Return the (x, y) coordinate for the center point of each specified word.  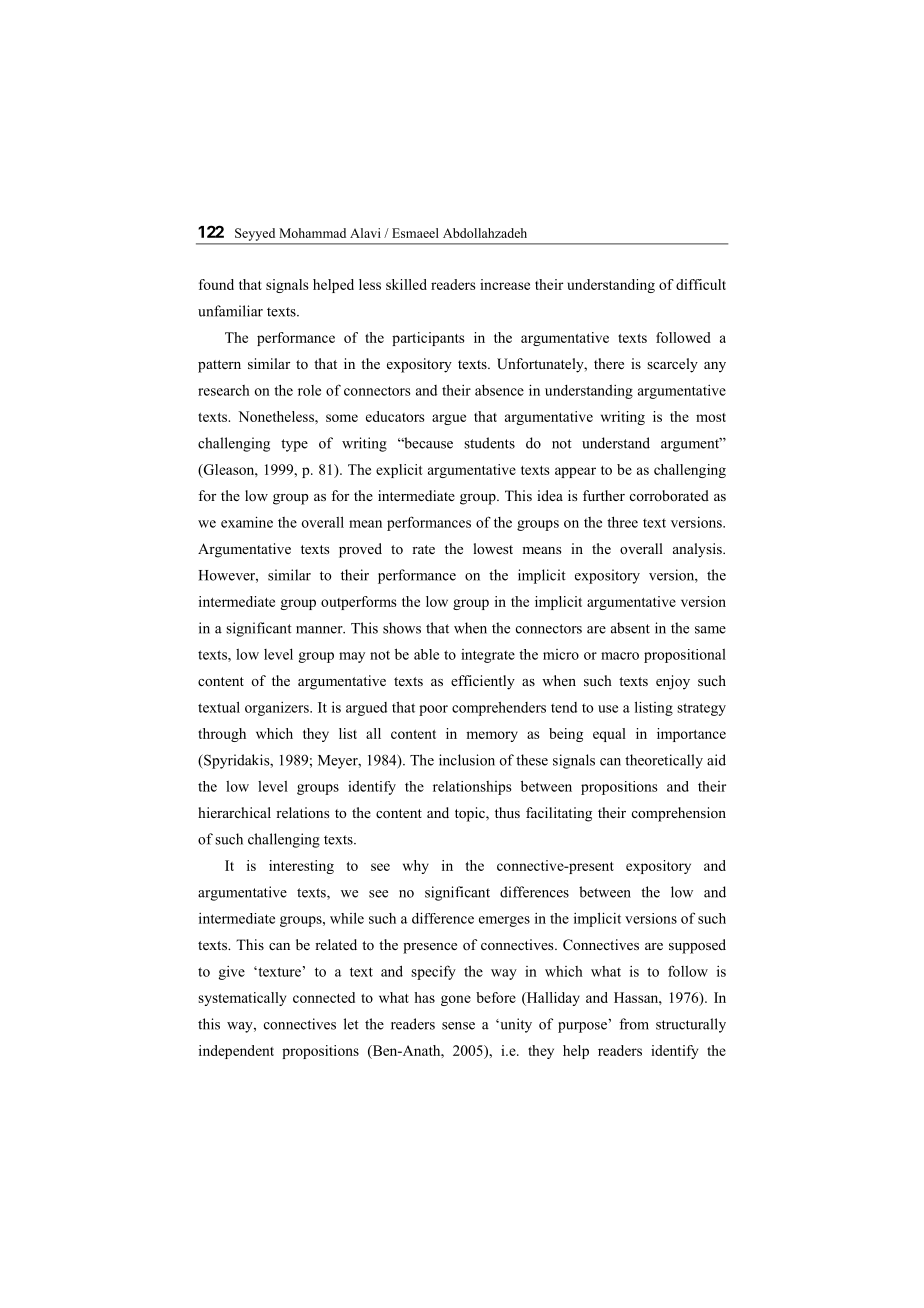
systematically (242, 999)
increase (505, 284)
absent (630, 628)
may (352, 657)
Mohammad (312, 233)
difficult (701, 284)
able (426, 654)
